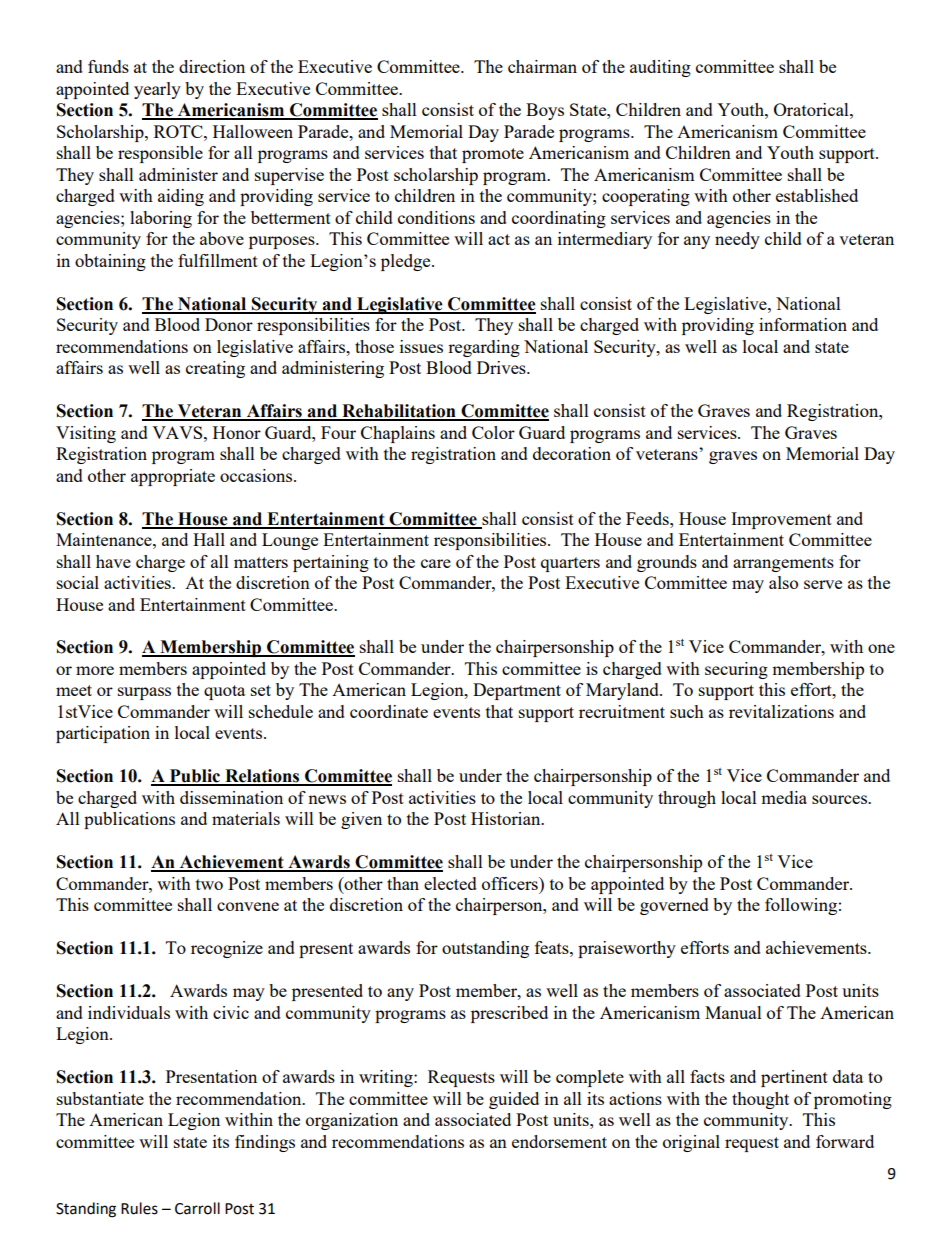 The height and width of the image is (1233, 952). I want to click on information, so click(803, 324).
